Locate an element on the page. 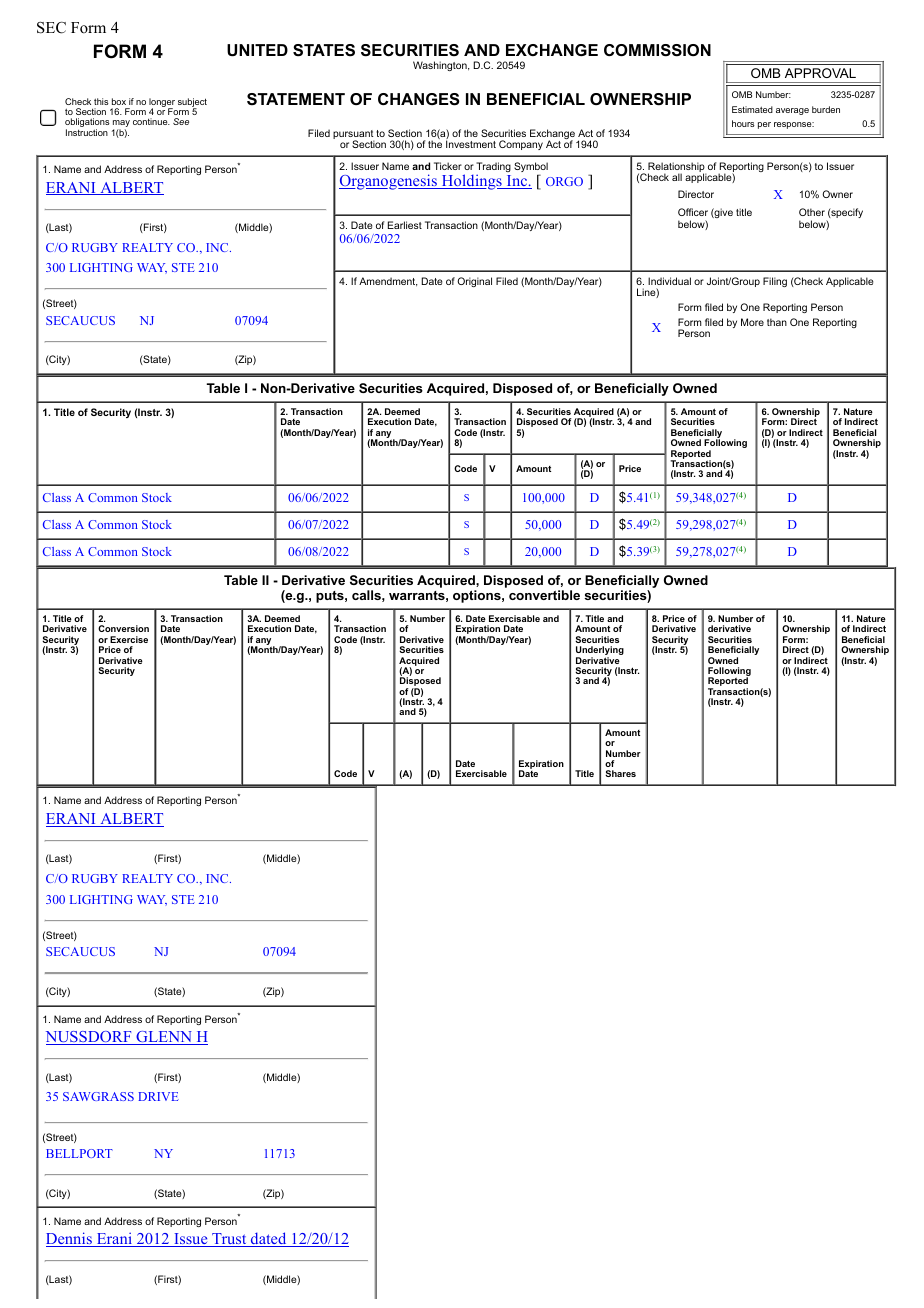  Estimated is located at coordinates (752, 109).
